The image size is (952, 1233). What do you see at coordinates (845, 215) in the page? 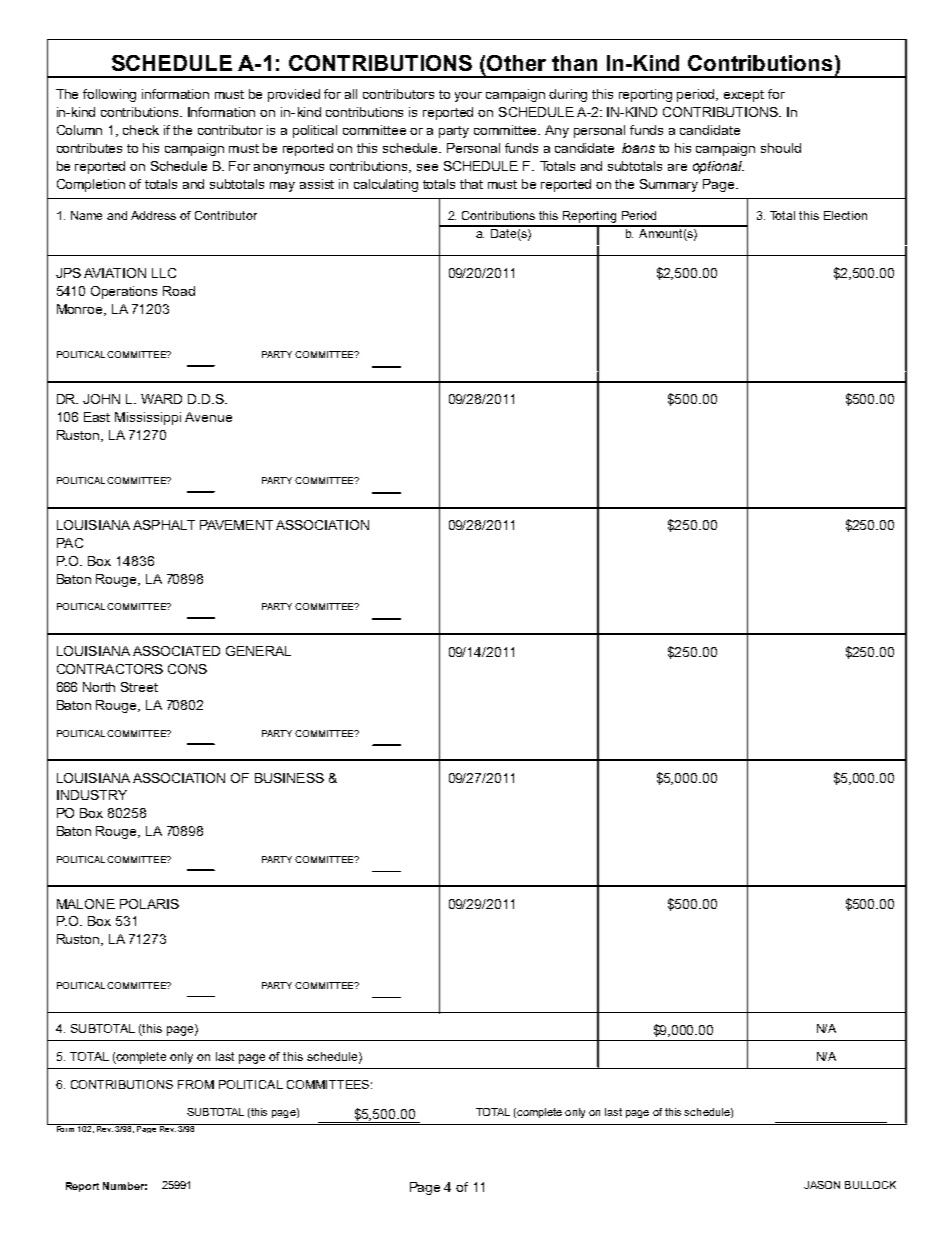
I see `Election` at bounding box center [845, 215].
